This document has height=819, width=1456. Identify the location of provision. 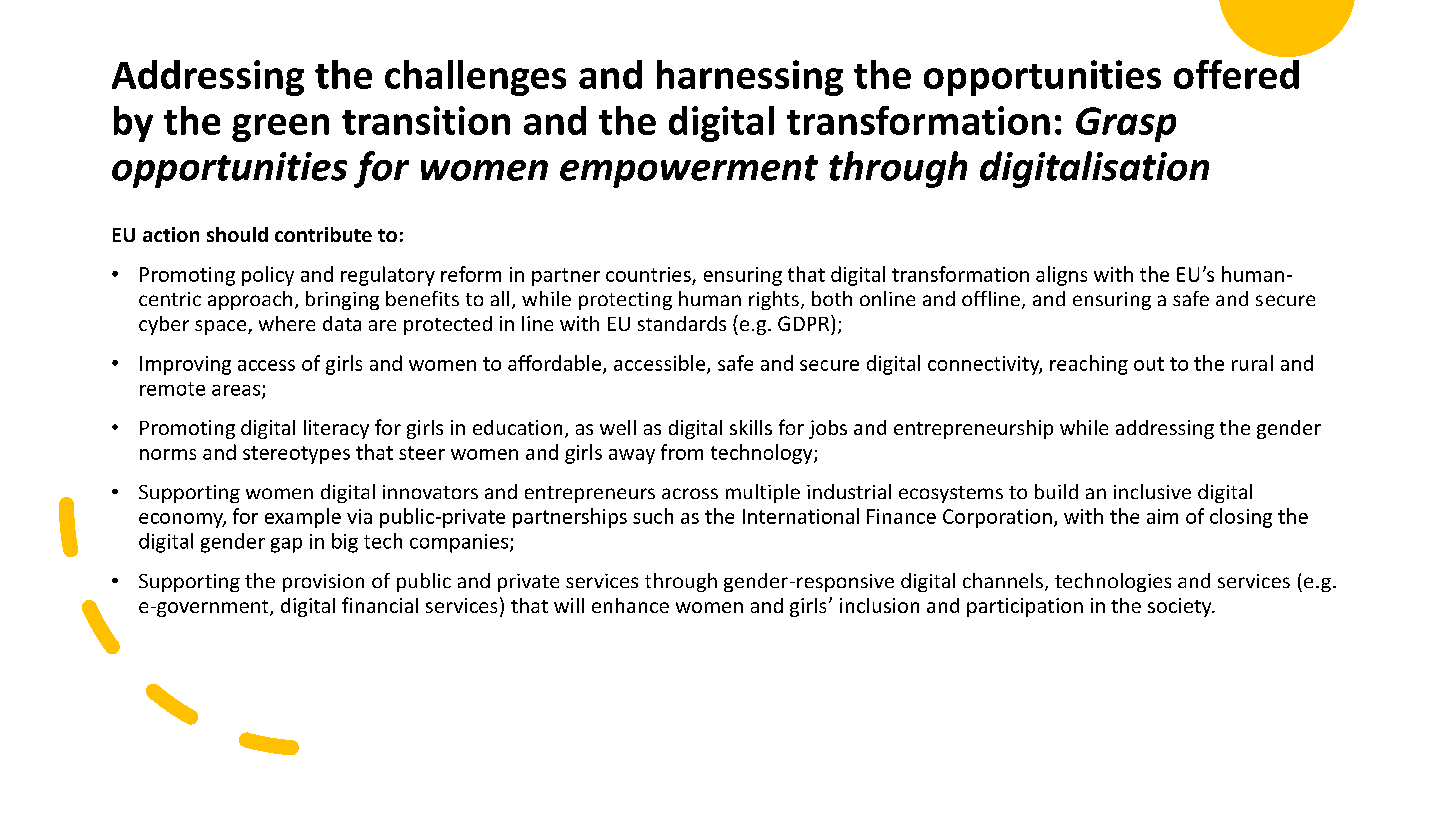
(323, 583).
